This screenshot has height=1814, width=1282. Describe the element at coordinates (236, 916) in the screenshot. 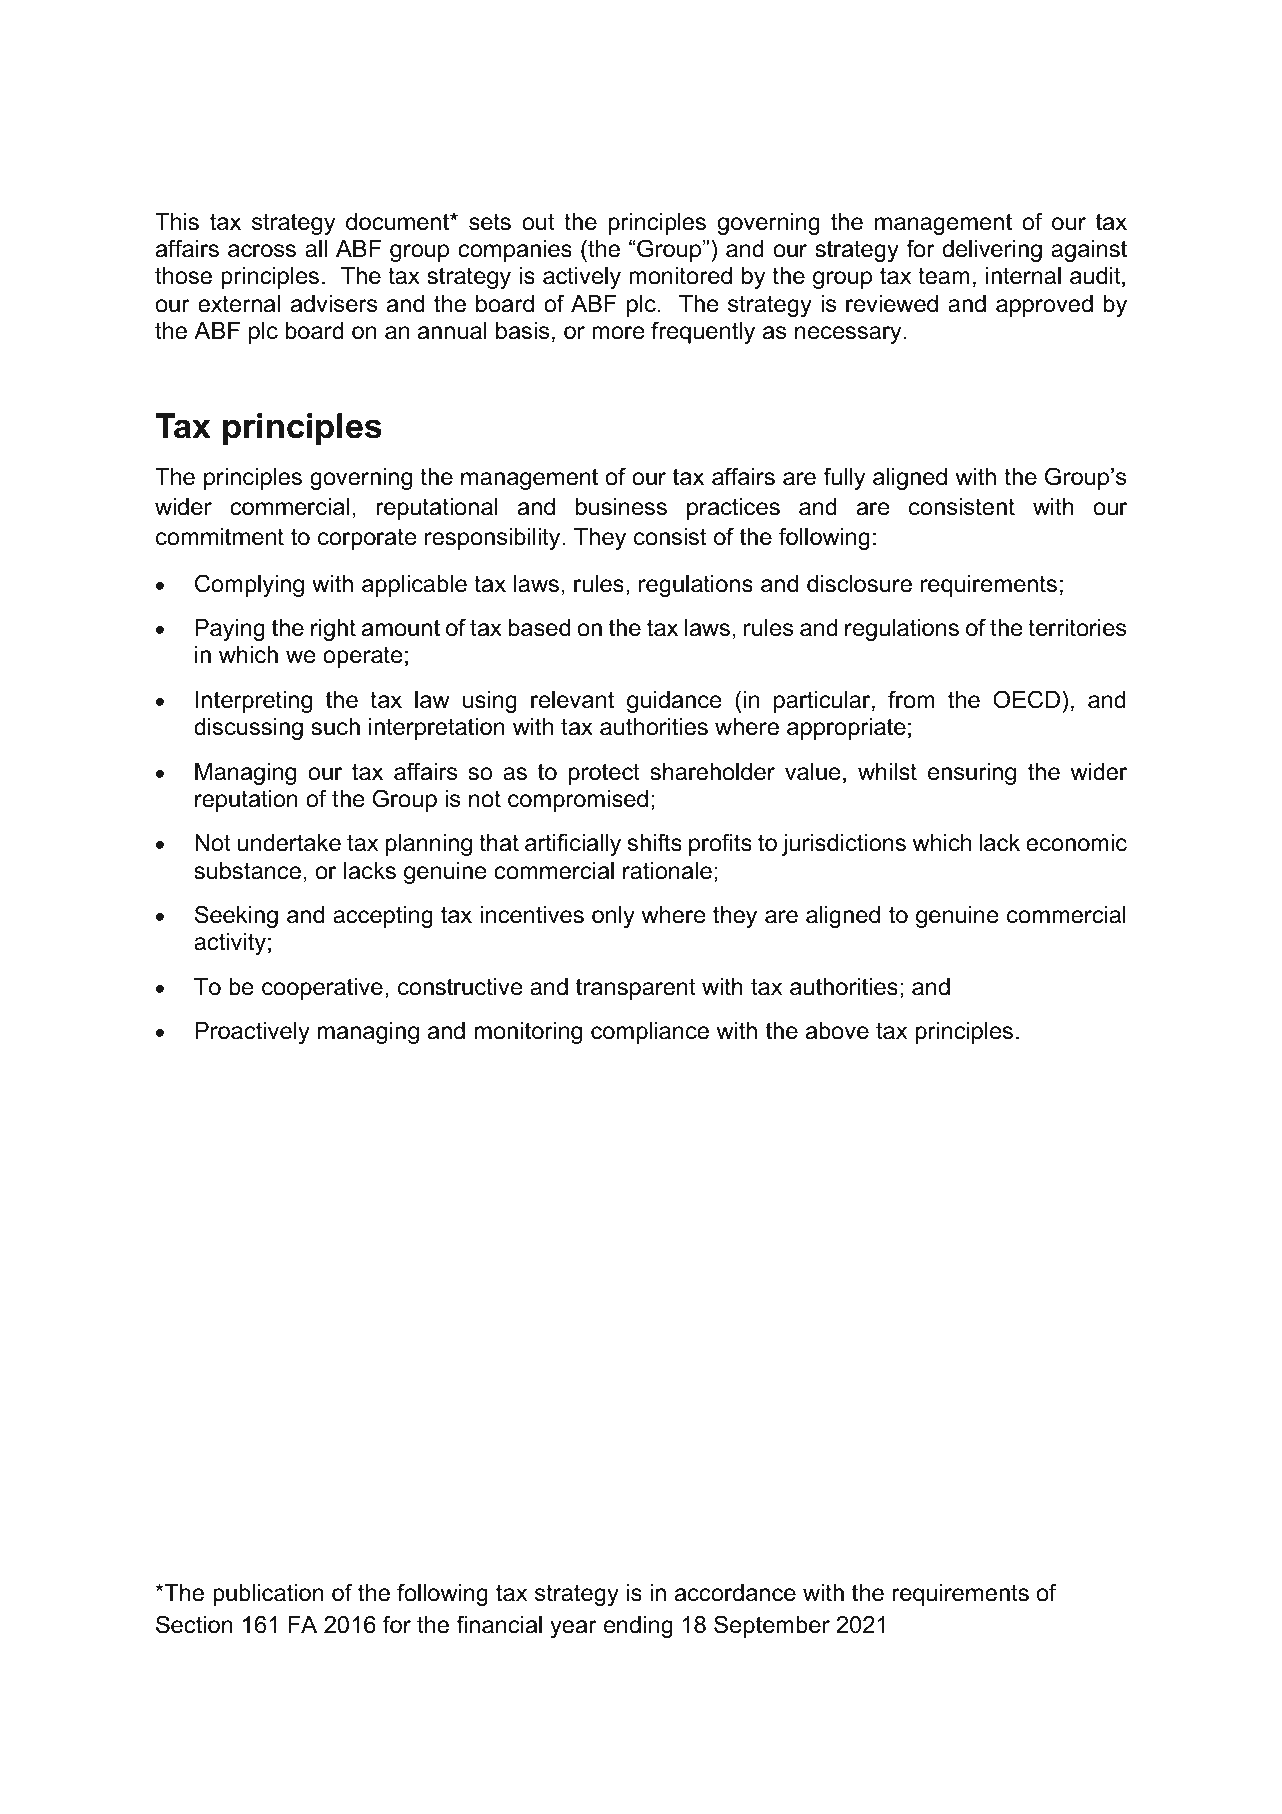

I see `Seeking` at that location.
